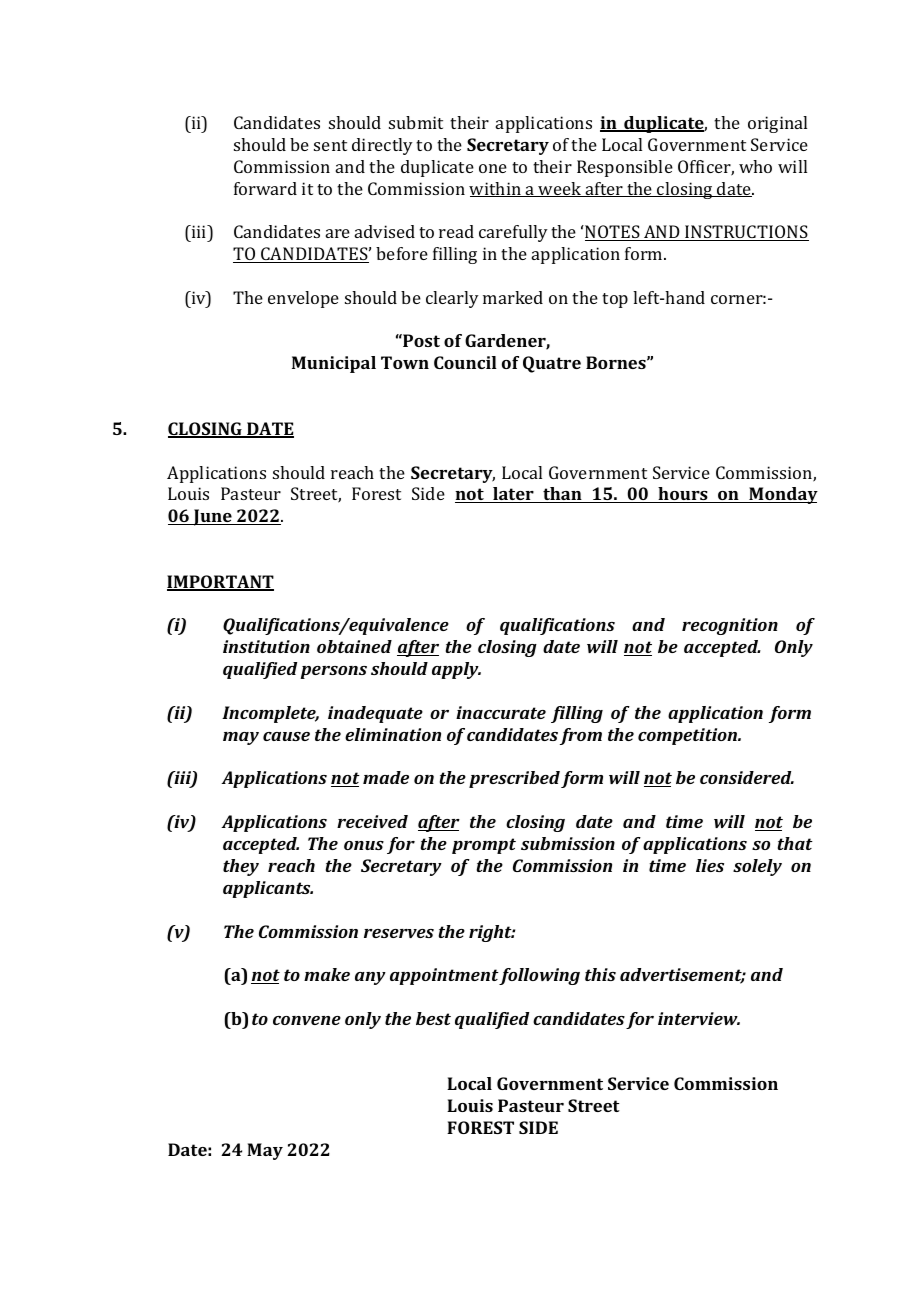 This screenshot has height=1307, width=924. I want to click on sent, so click(330, 145).
